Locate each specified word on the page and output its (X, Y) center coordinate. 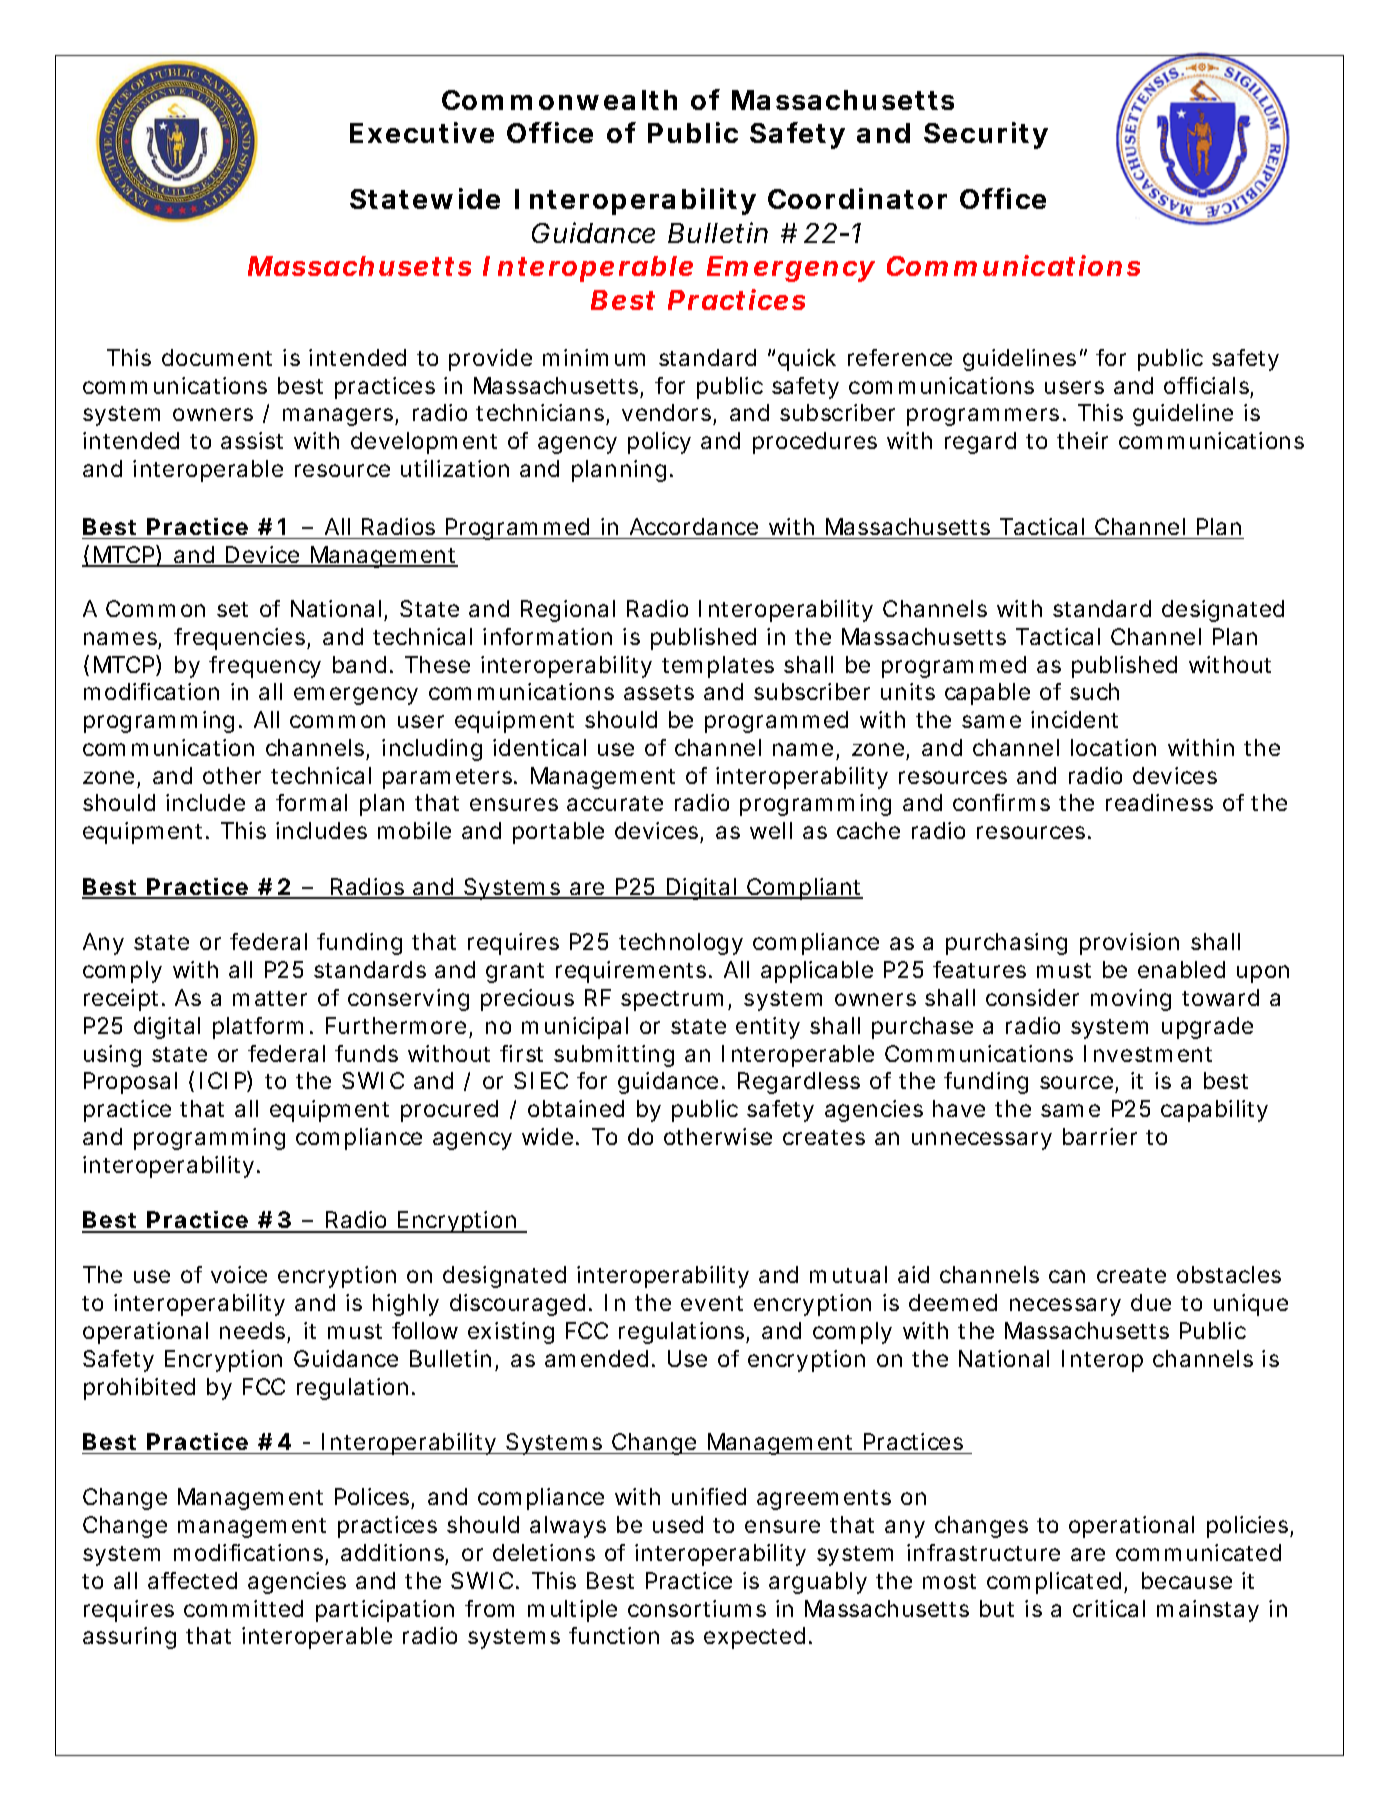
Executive (422, 132)
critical (1109, 1608)
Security (986, 135)
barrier (1100, 1136)
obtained (576, 1108)
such (1094, 691)
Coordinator (857, 198)
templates (718, 667)
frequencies (241, 639)
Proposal (130, 1083)
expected (754, 1638)
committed (243, 1608)
